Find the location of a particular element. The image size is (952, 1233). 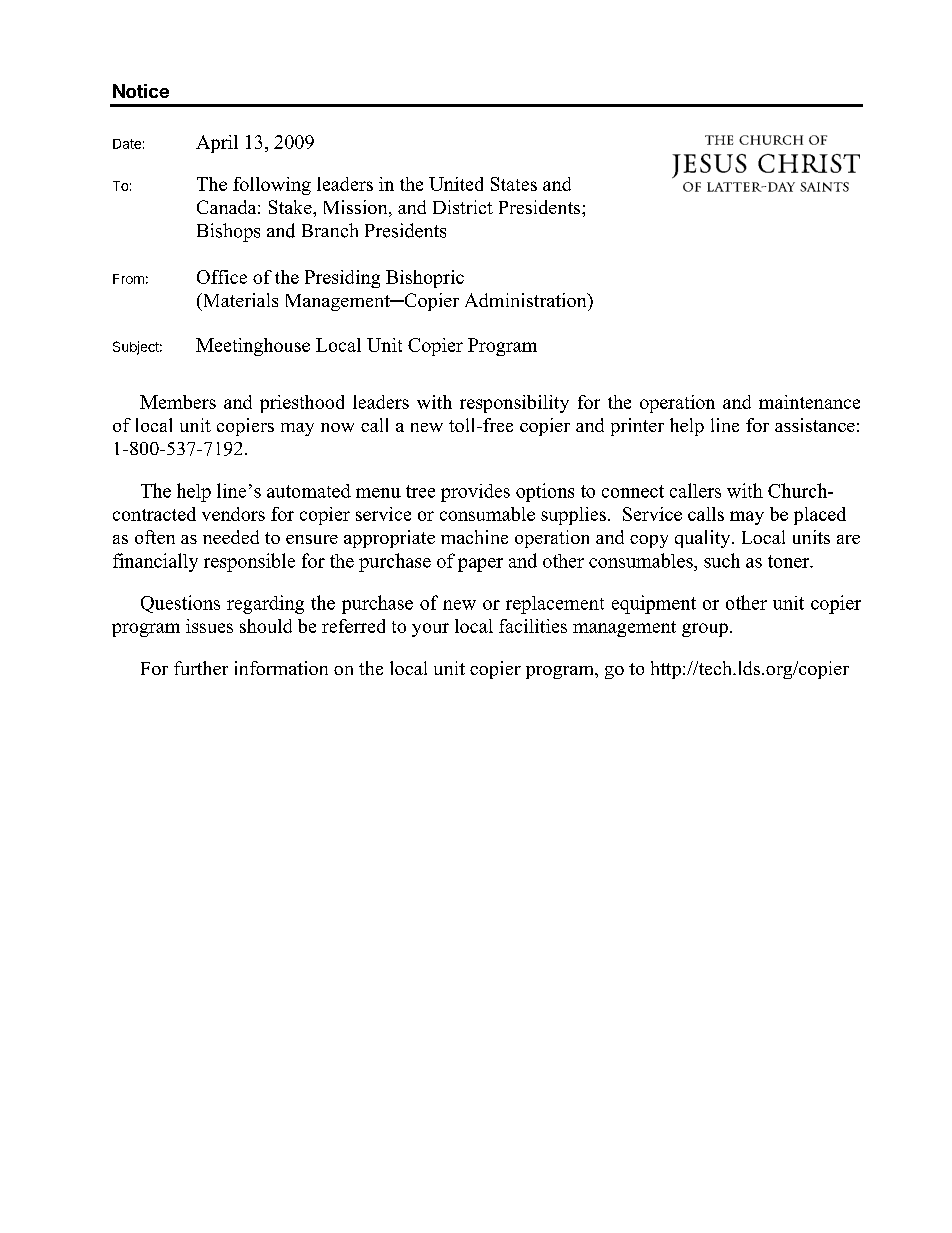

States is located at coordinates (514, 184).
